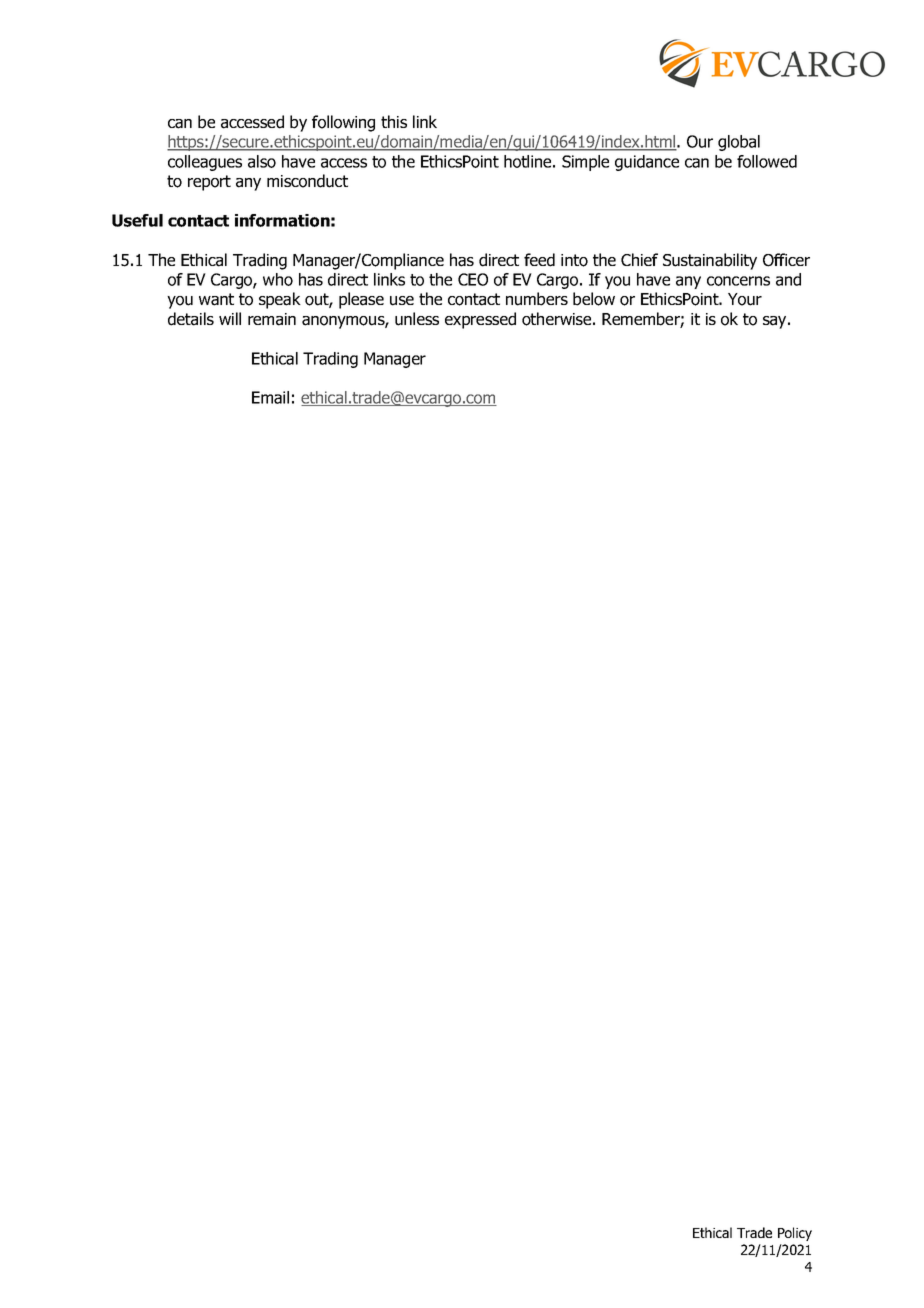  I want to click on Policy, so click(795, 1234).
